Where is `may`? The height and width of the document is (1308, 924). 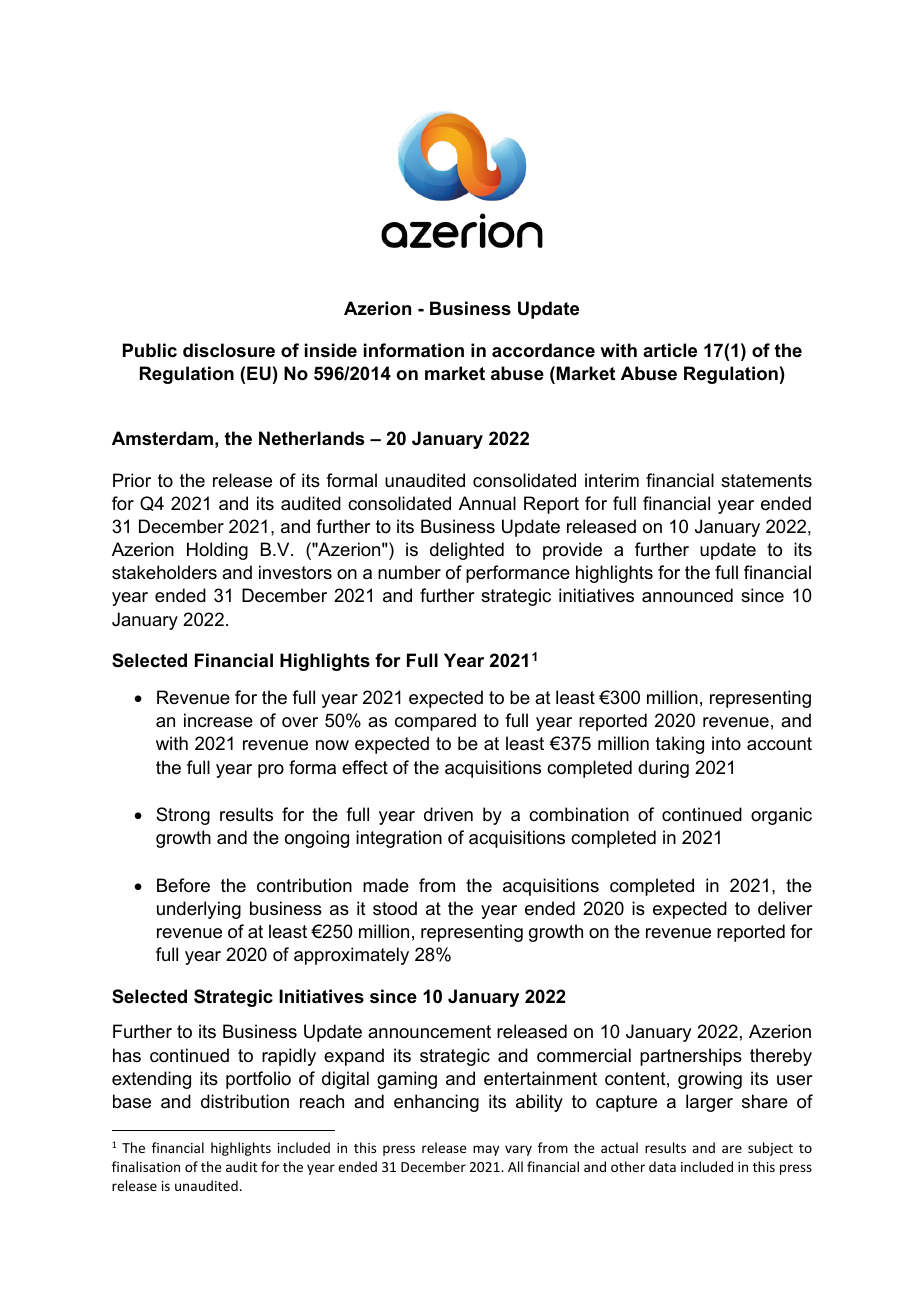 may is located at coordinates (486, 1150).
